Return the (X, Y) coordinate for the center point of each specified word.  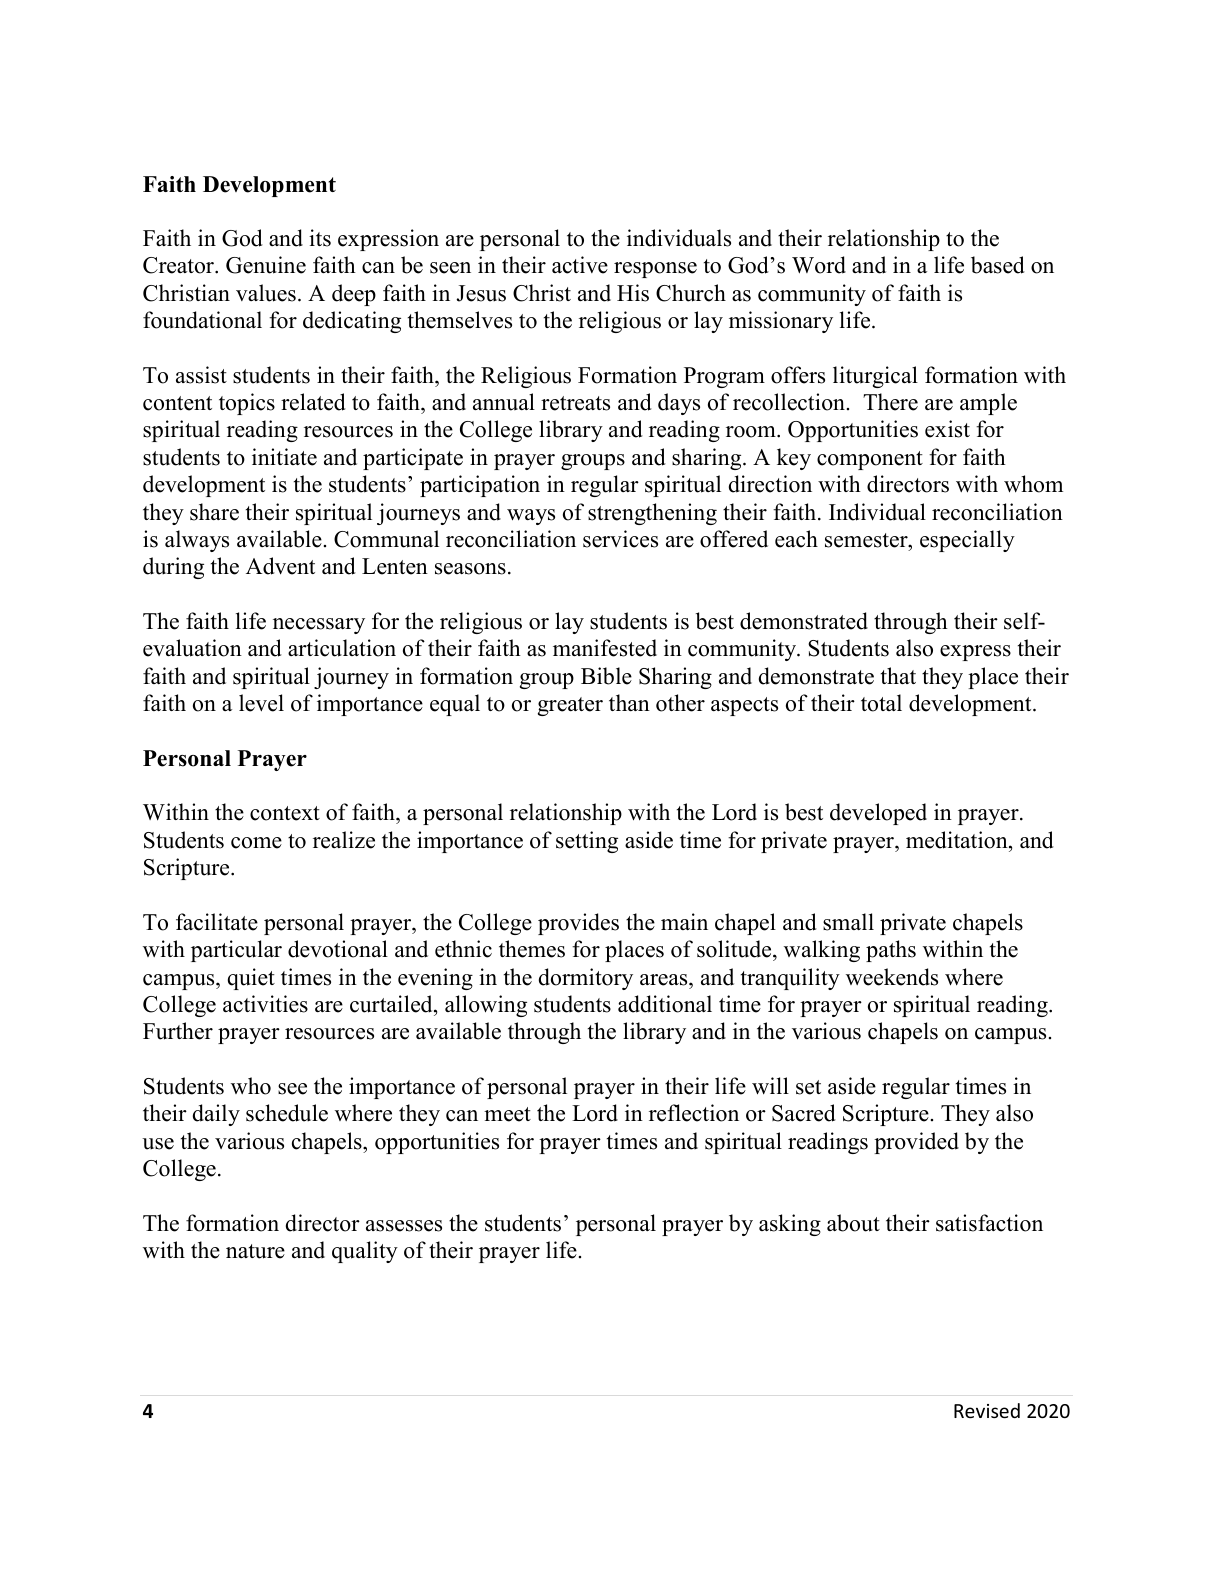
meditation (958, 840)
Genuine (266, 265)
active (580, 265)
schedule (287, 1113)
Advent (280, 566)
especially (967, 541)
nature (255, 1251)
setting (587, 842)
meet (507, 1114)
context (285, 813)
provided (916, 1143)
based (998, 265)
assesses (404, 1226)
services (620, 539)
